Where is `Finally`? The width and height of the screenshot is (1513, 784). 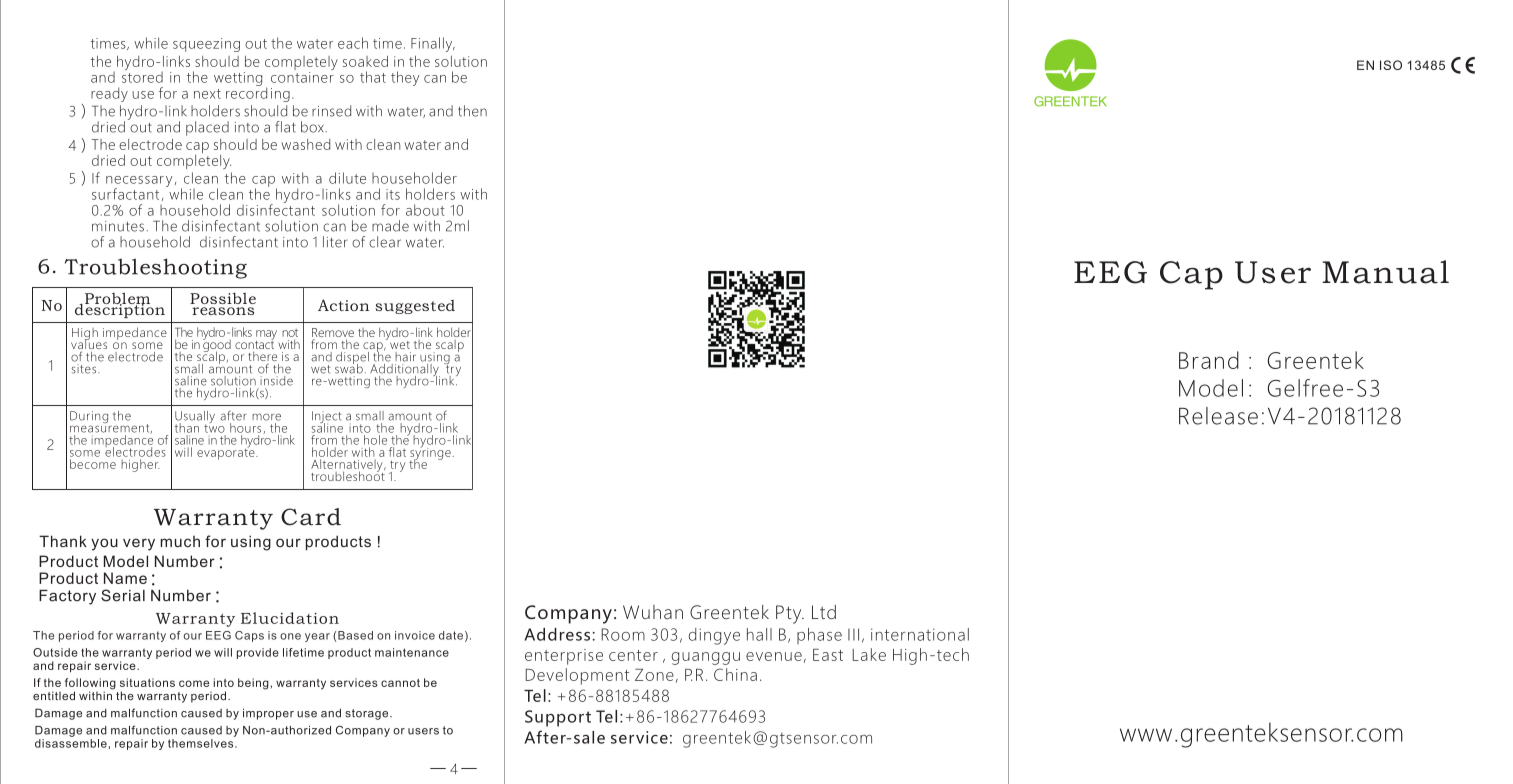
Finally is located at coordinates (433, 44).
